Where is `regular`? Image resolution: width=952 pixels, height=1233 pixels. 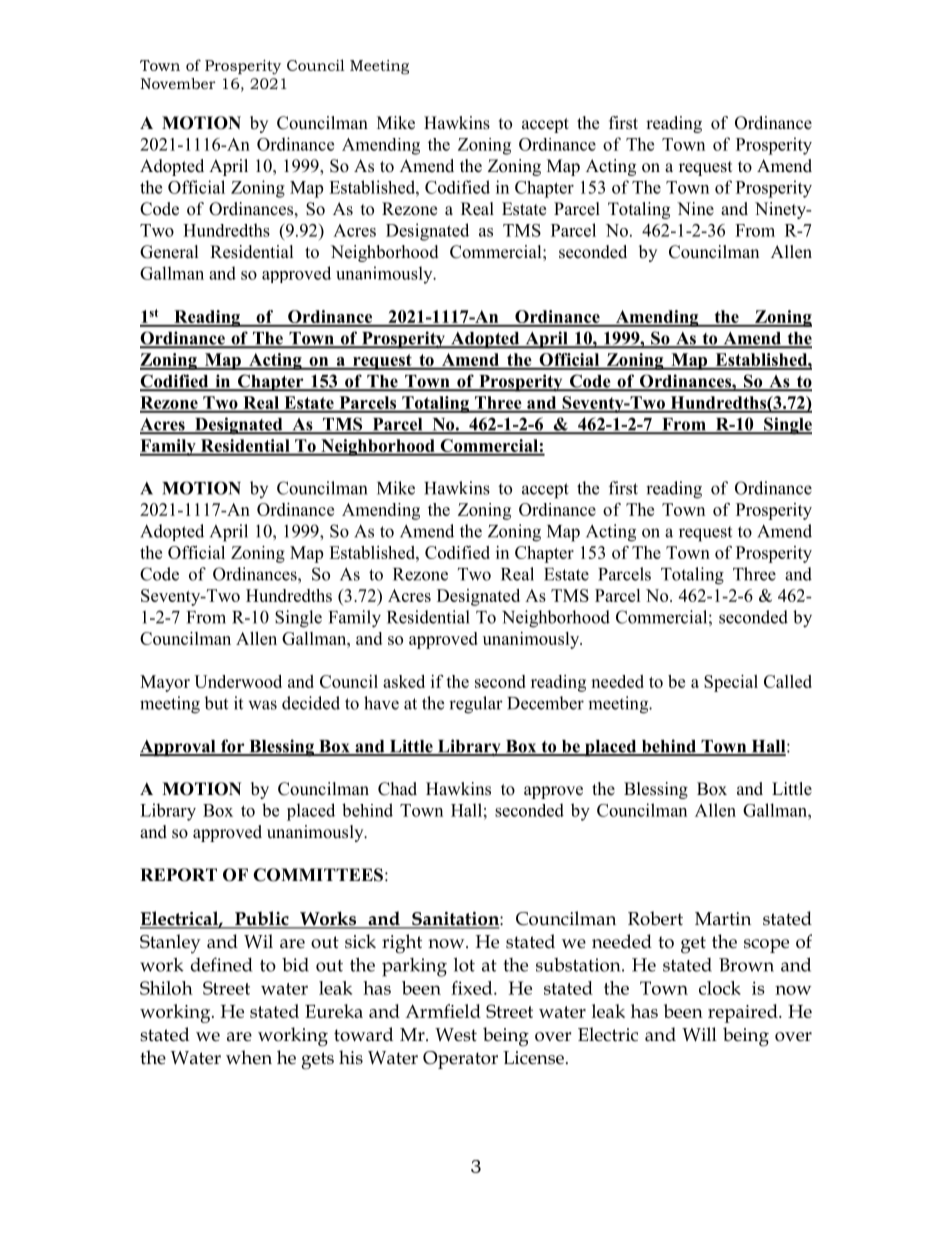
regular is located at coordinates (476, 705).
